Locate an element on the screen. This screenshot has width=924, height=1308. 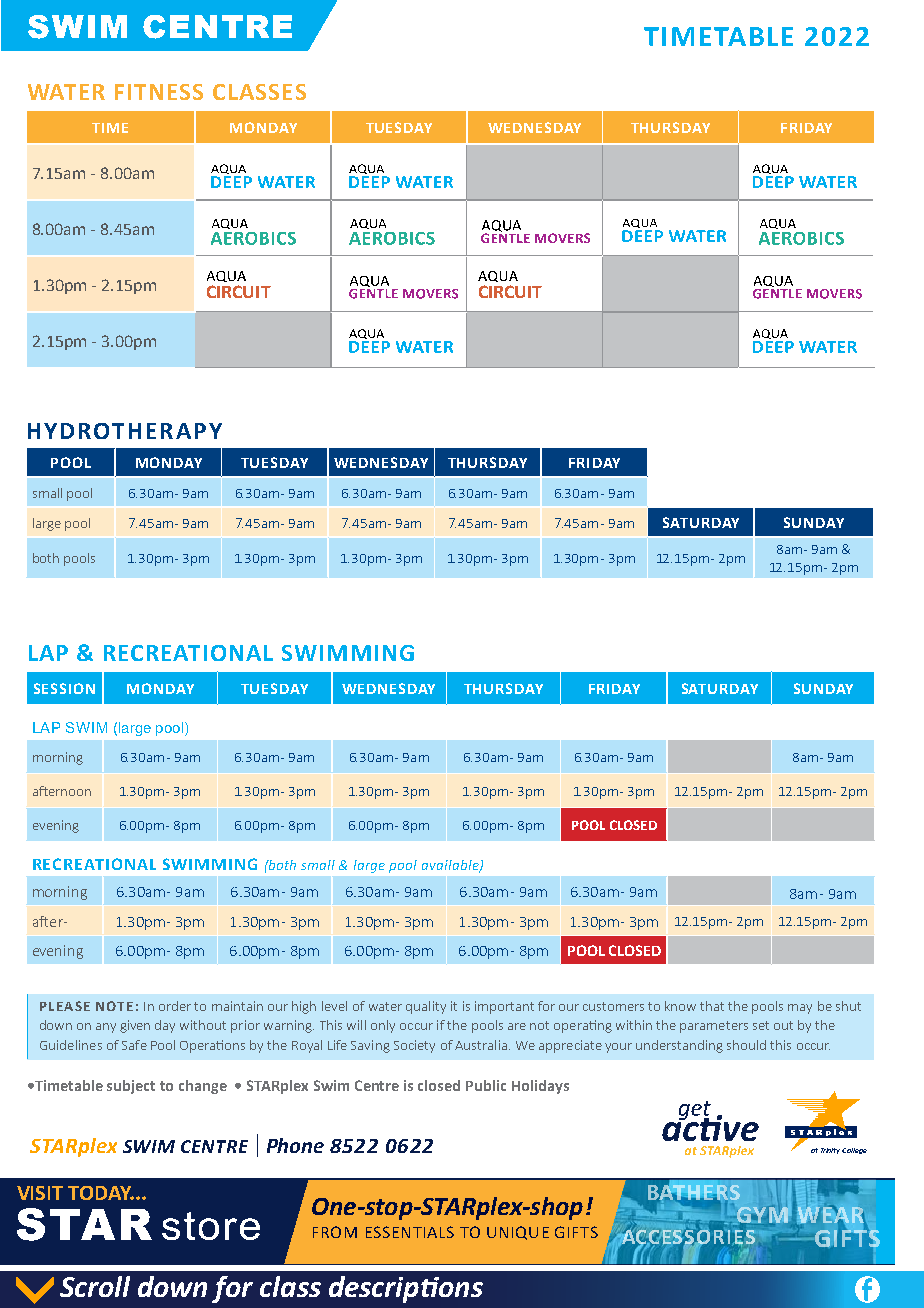
SESSION is located at coordinates (64, 688).
